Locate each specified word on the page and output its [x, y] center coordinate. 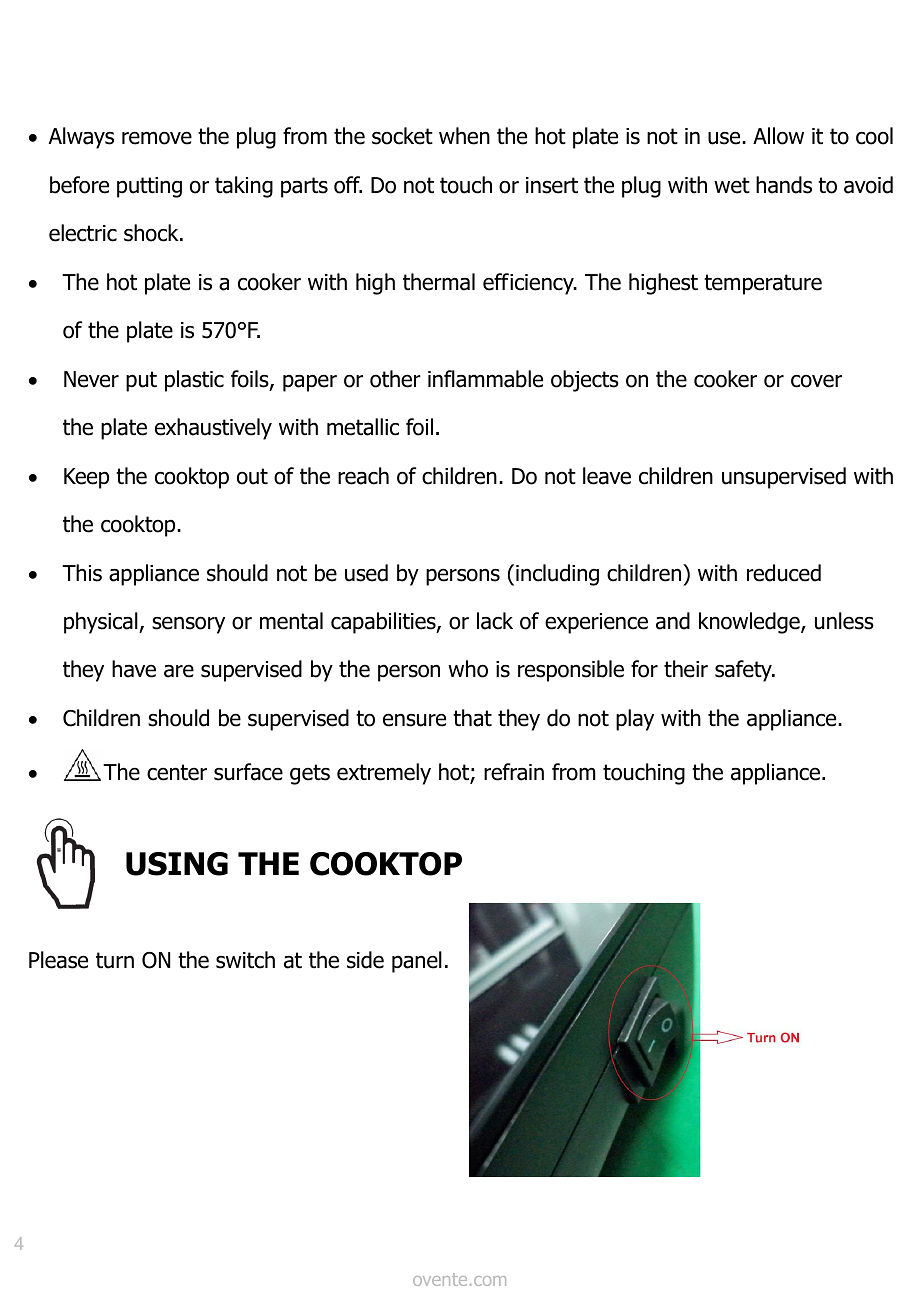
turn [115, 960]
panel [417, 962]
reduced [784, 573]
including [557, 575]
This [82, 573]
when [464, 136]
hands [784, 185]
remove [157, 138]
